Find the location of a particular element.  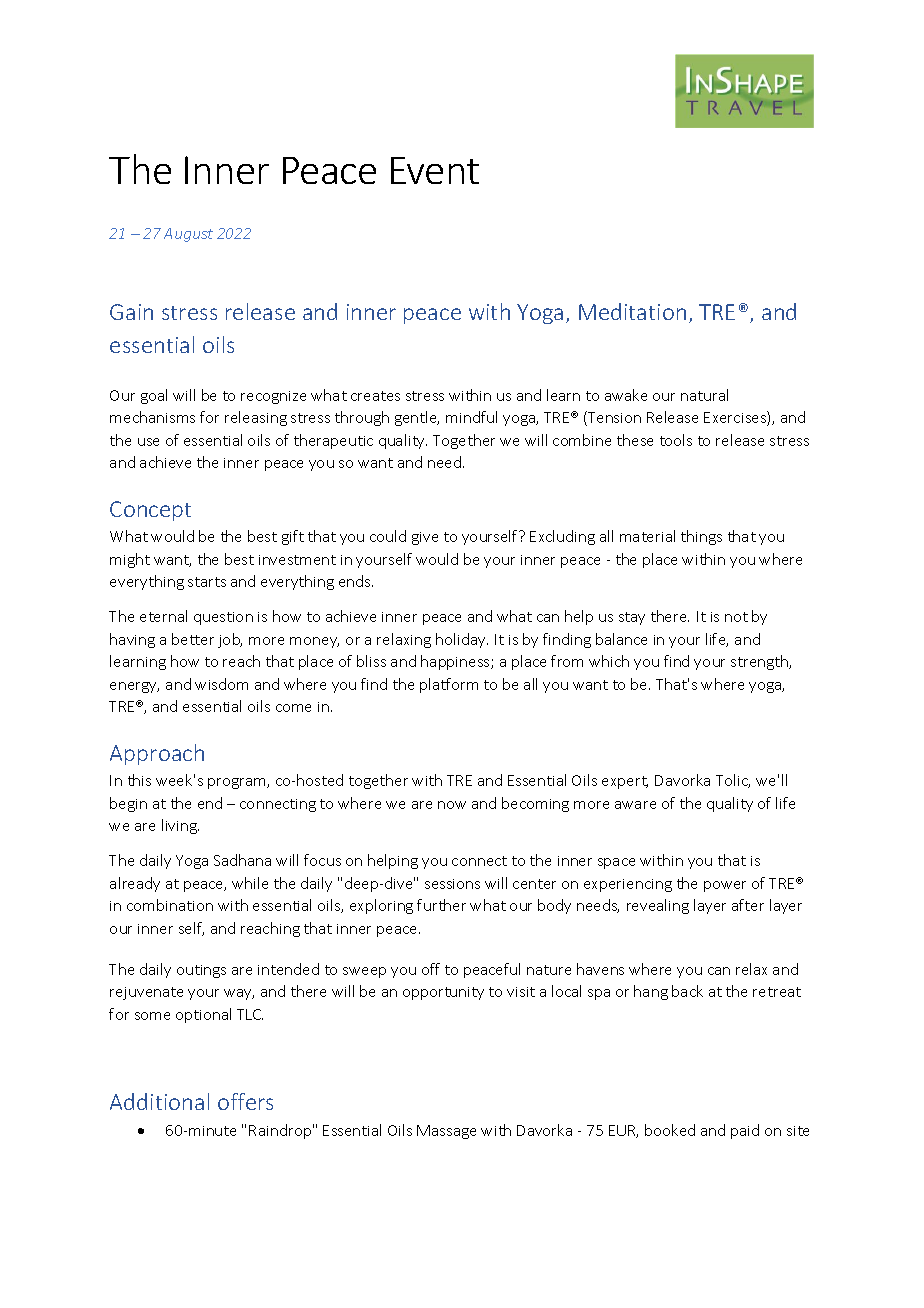

aware is located at coordinates (635, 805).
